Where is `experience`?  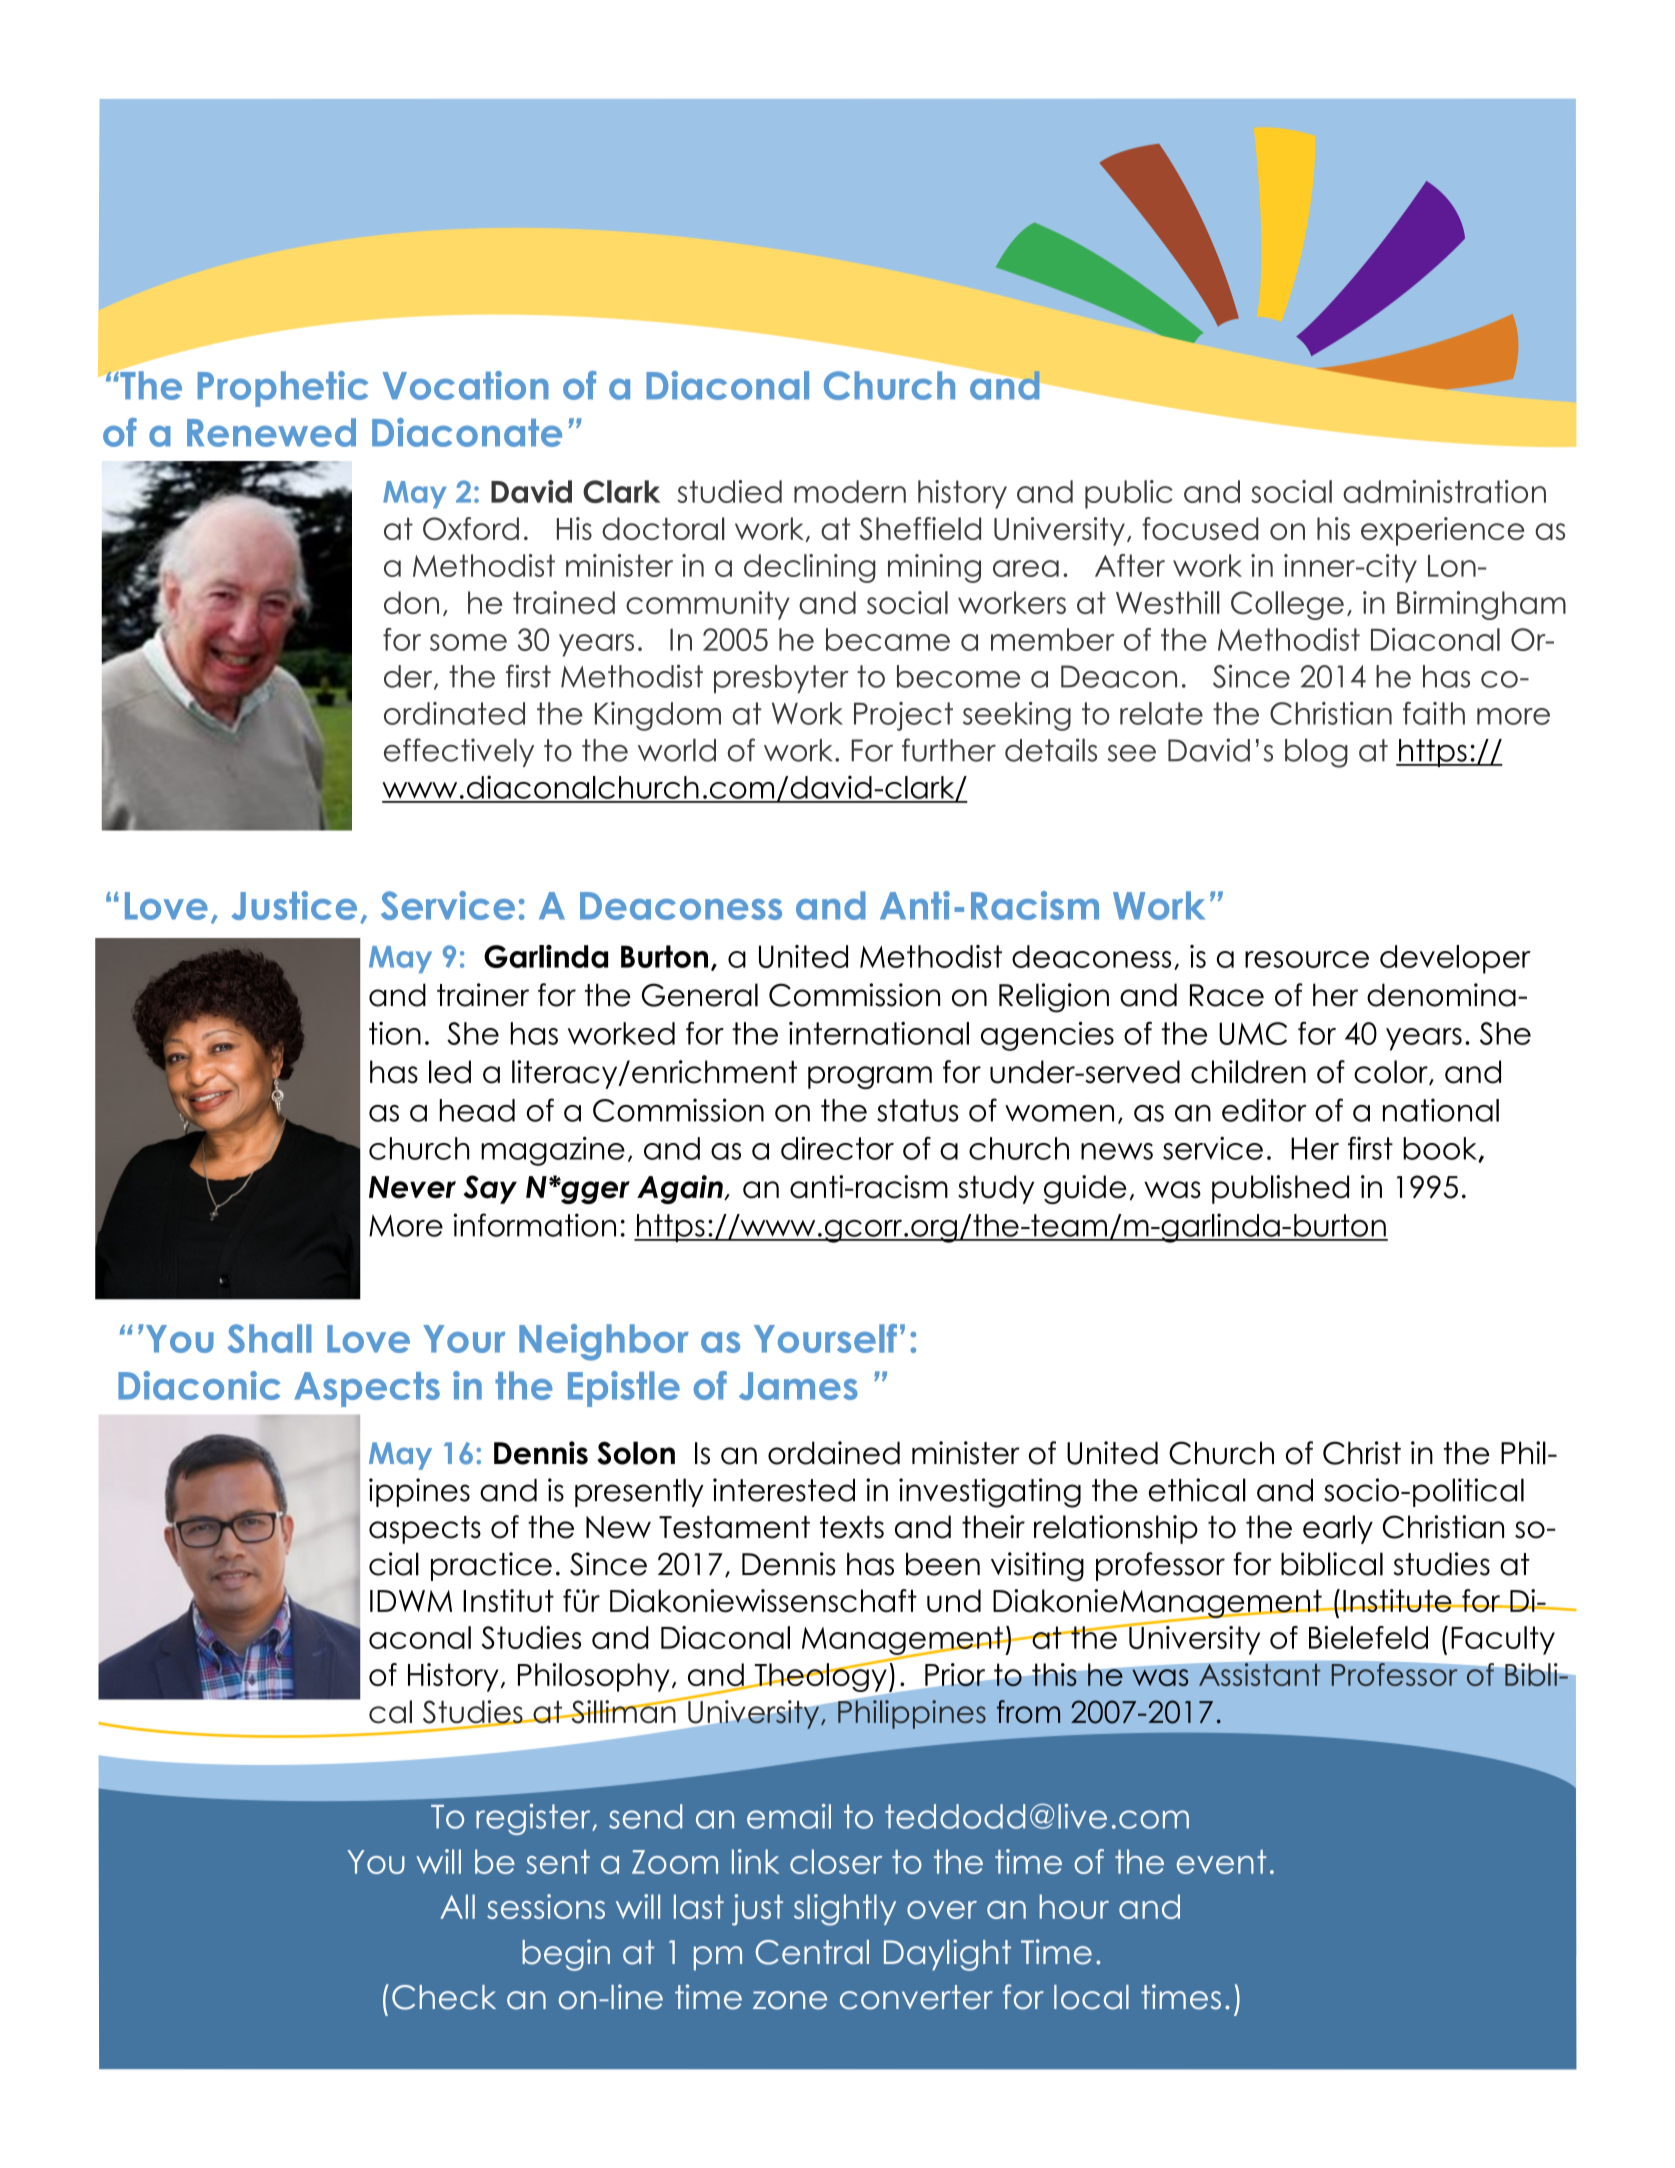
experience is located at coordinates (1443, 531).
